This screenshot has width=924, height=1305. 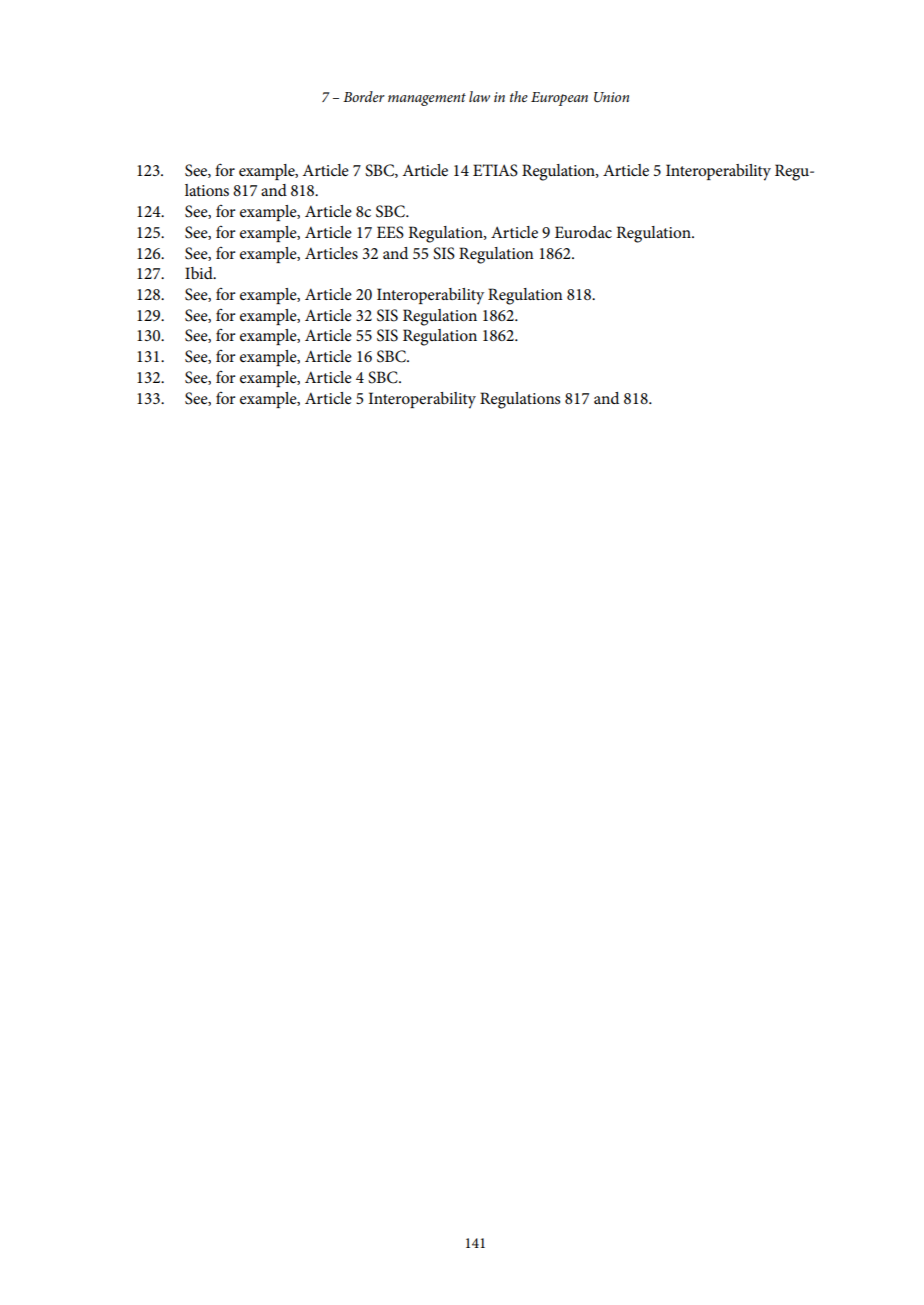 I want to click on EES, so click(x=390, y=232).
